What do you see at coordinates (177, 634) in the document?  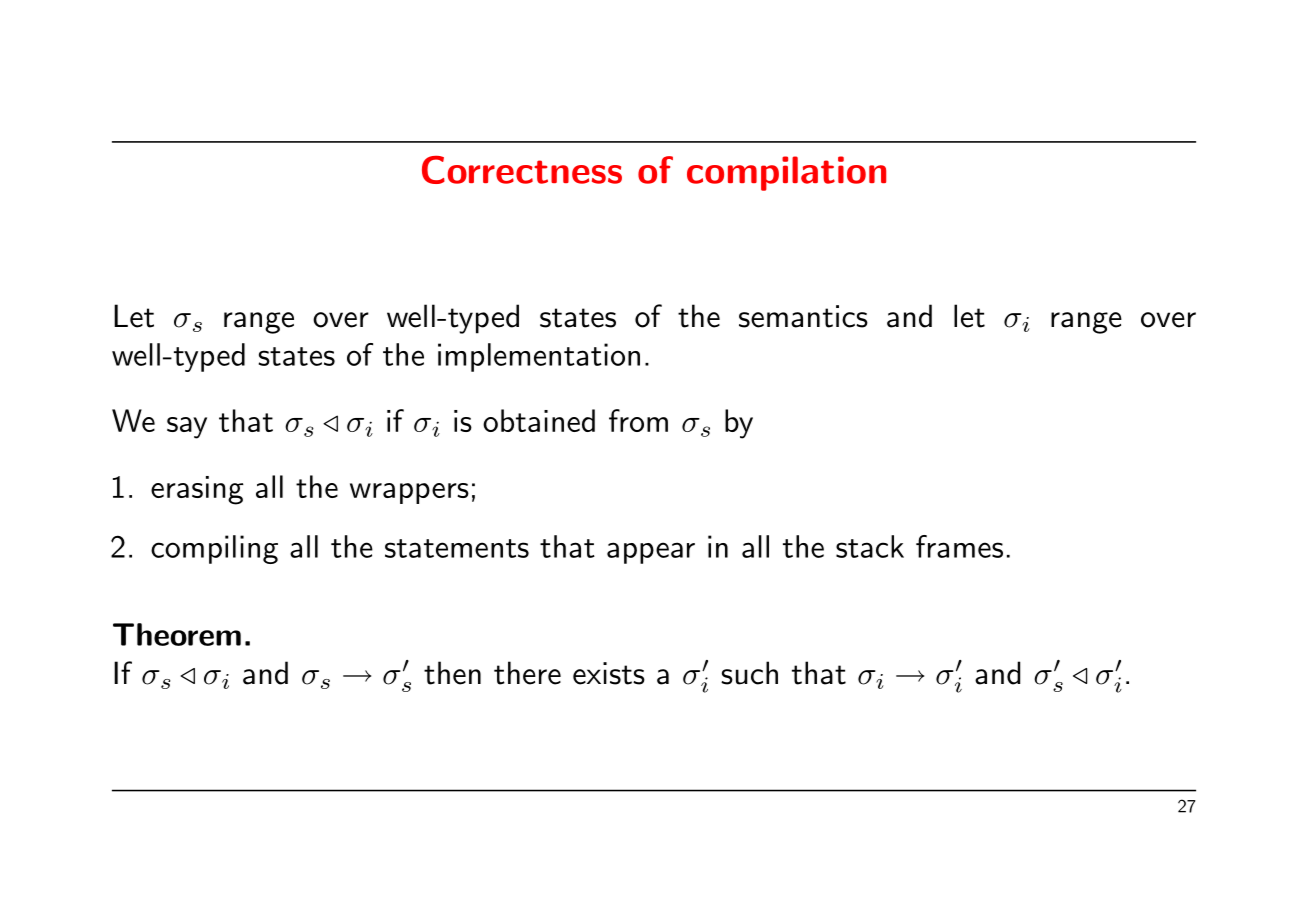 I see `Theorem` at bounding box center [177, 634].
